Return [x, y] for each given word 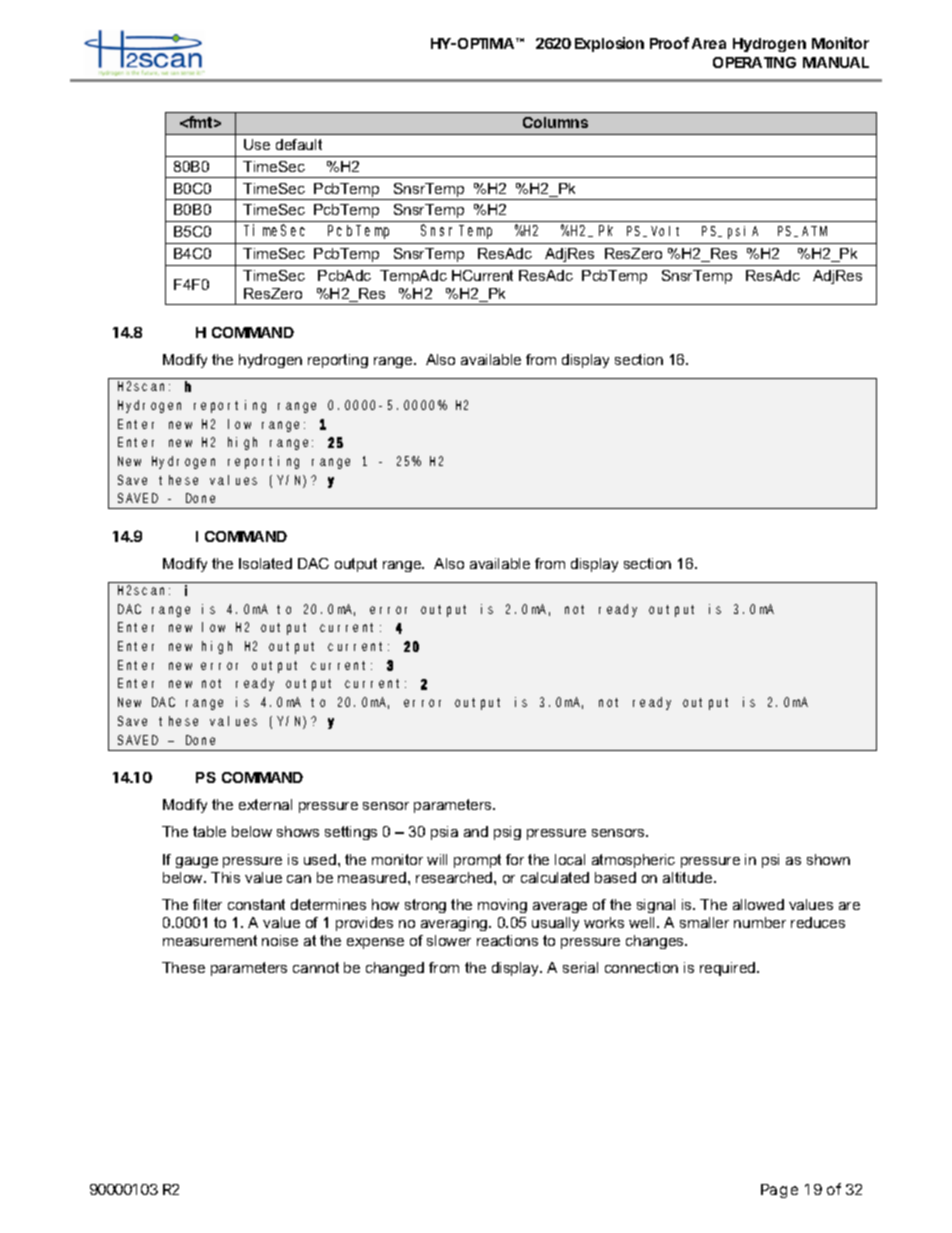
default [299, 144]
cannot [316, 967]
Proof [669, 43]
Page [779, 1191]
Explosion [609, 44]
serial [580, 967]
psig [507, 833]
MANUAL [836, 62]
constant [256, 904]
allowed [758, 904]
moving [502, 906]
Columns [555, 122]
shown [828, 859]
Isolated [265, 563]
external [265, 804]
